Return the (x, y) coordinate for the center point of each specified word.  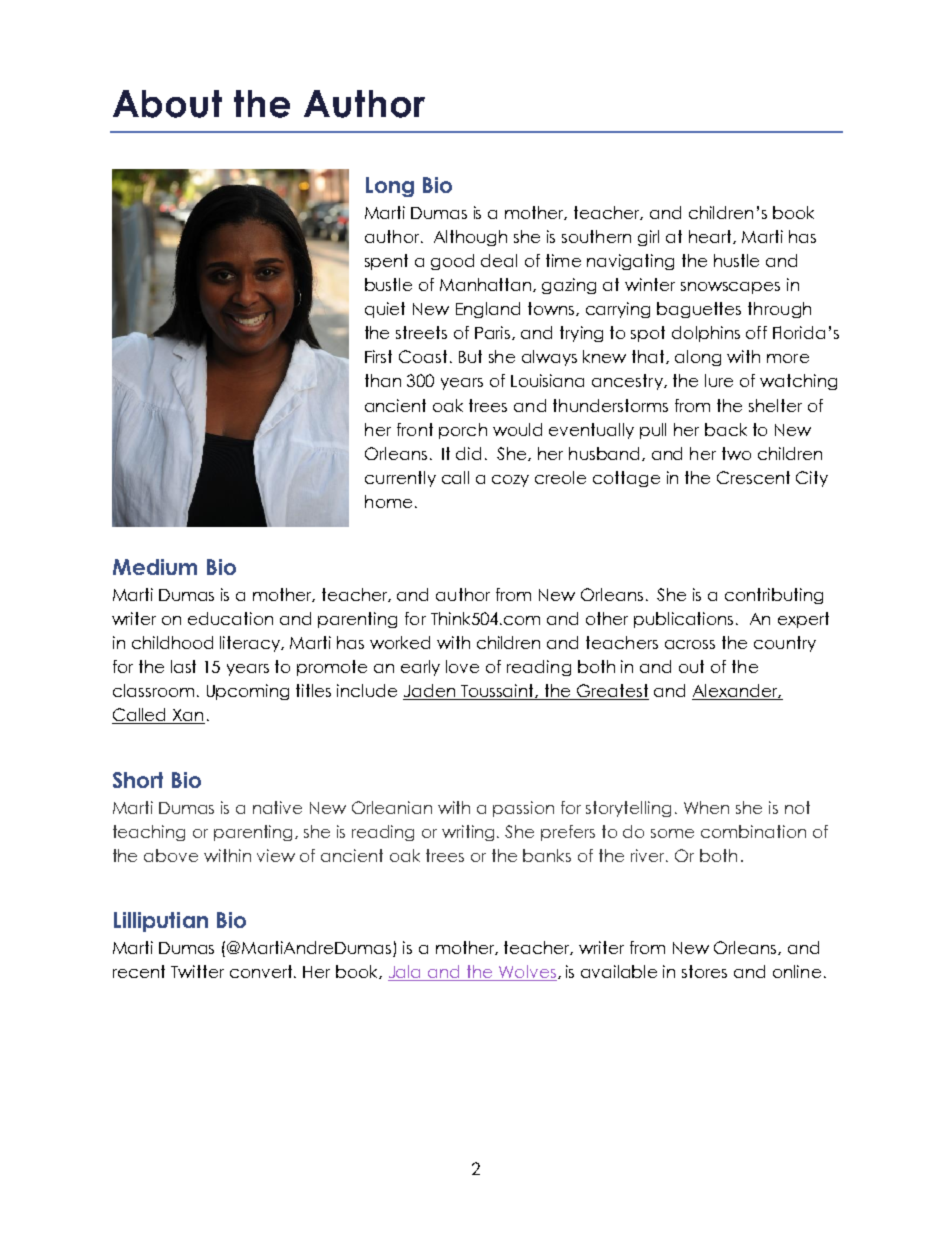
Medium (155, 567)
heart (711, 237)
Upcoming (248, 692)
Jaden (430, 692)
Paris (494, 333)
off (756, 332)
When (706, 807)
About (167, 104)
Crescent (753, 477)
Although (470, 238)
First (378, 356)
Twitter (197, 971)
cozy (510, 481)
